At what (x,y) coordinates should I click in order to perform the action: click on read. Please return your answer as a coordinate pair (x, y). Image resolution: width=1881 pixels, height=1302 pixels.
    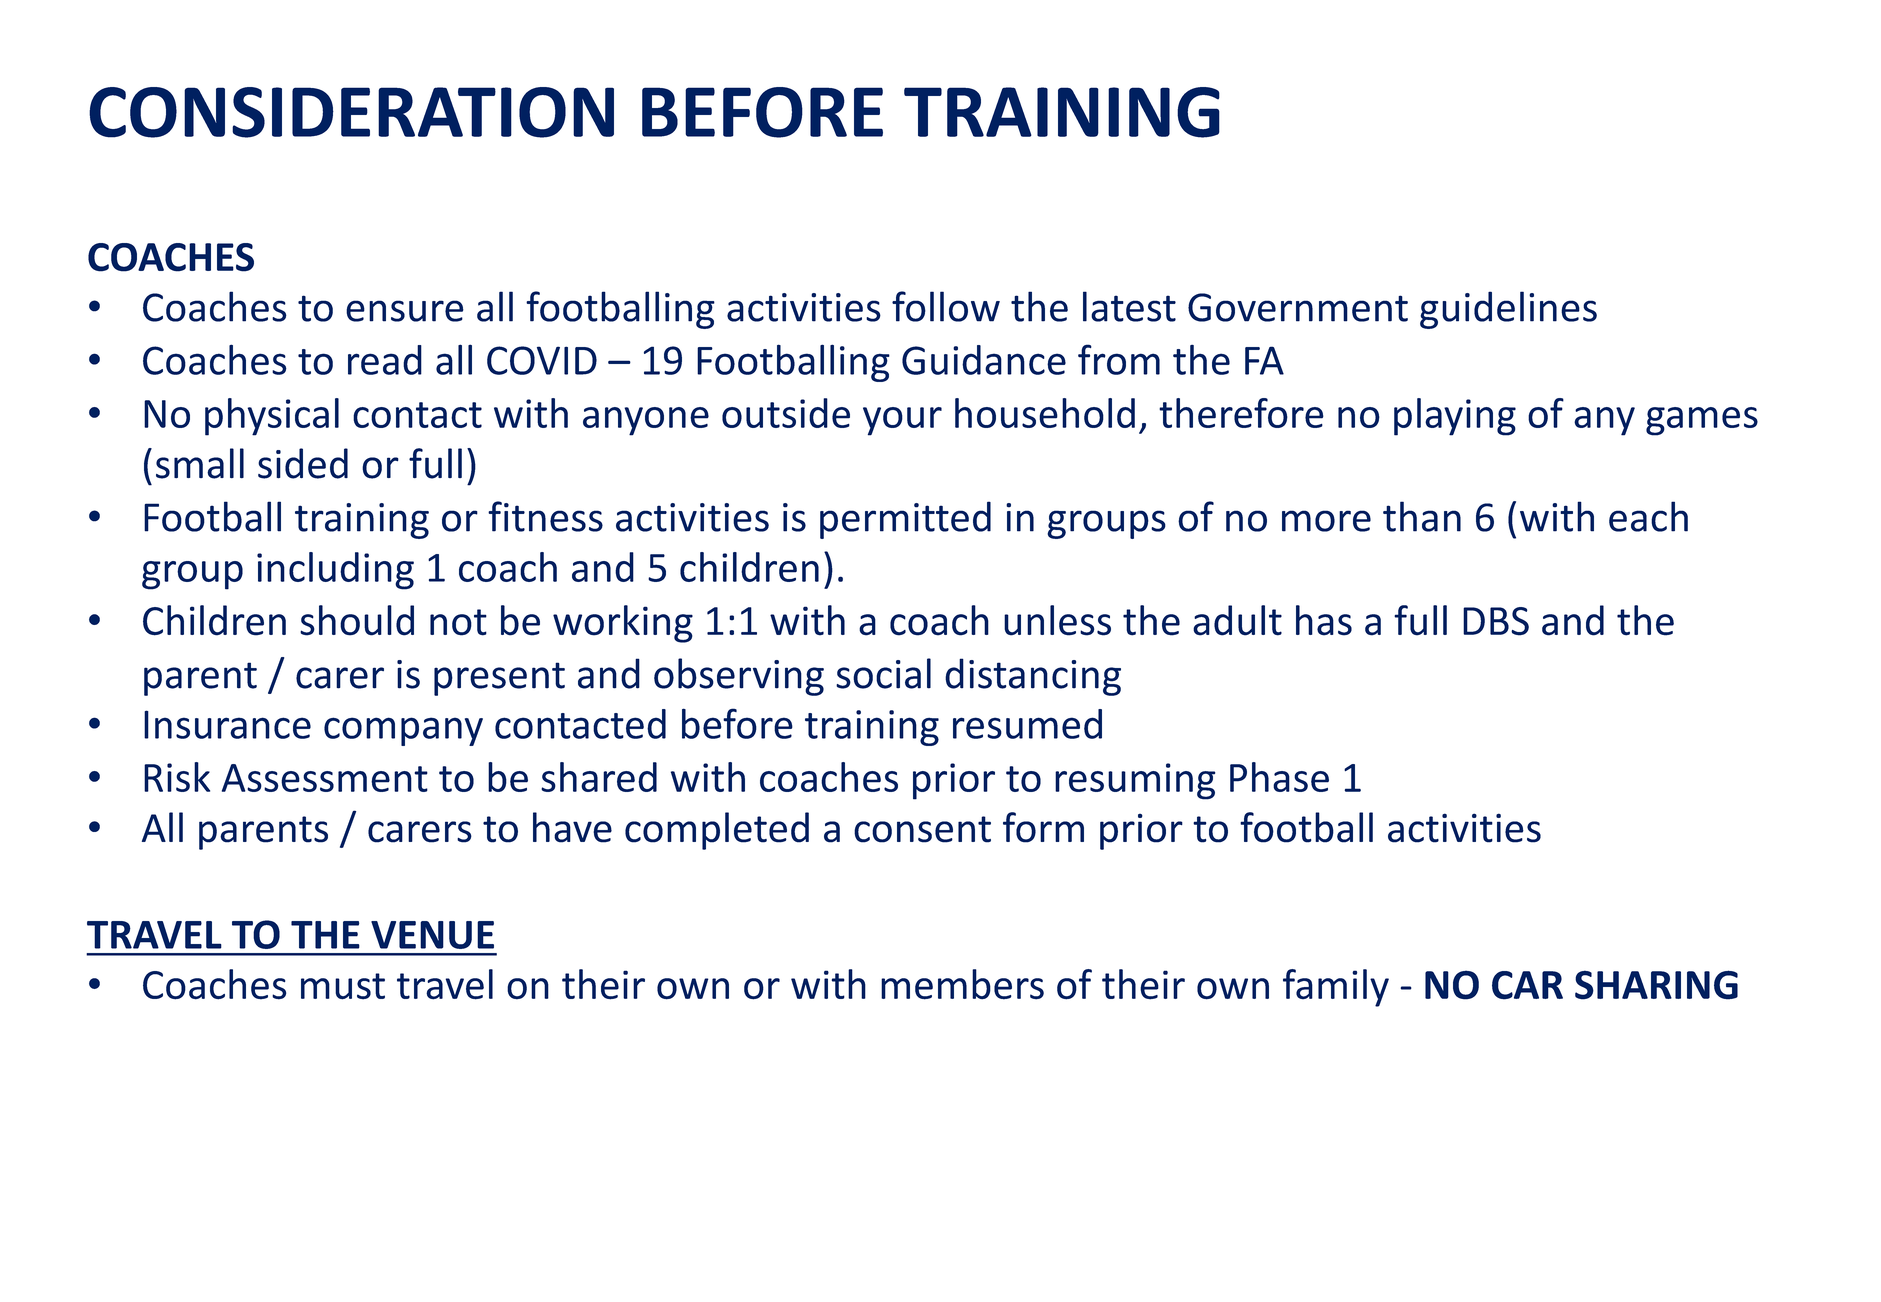
    Looking at the image, I should click on (385, 360).
